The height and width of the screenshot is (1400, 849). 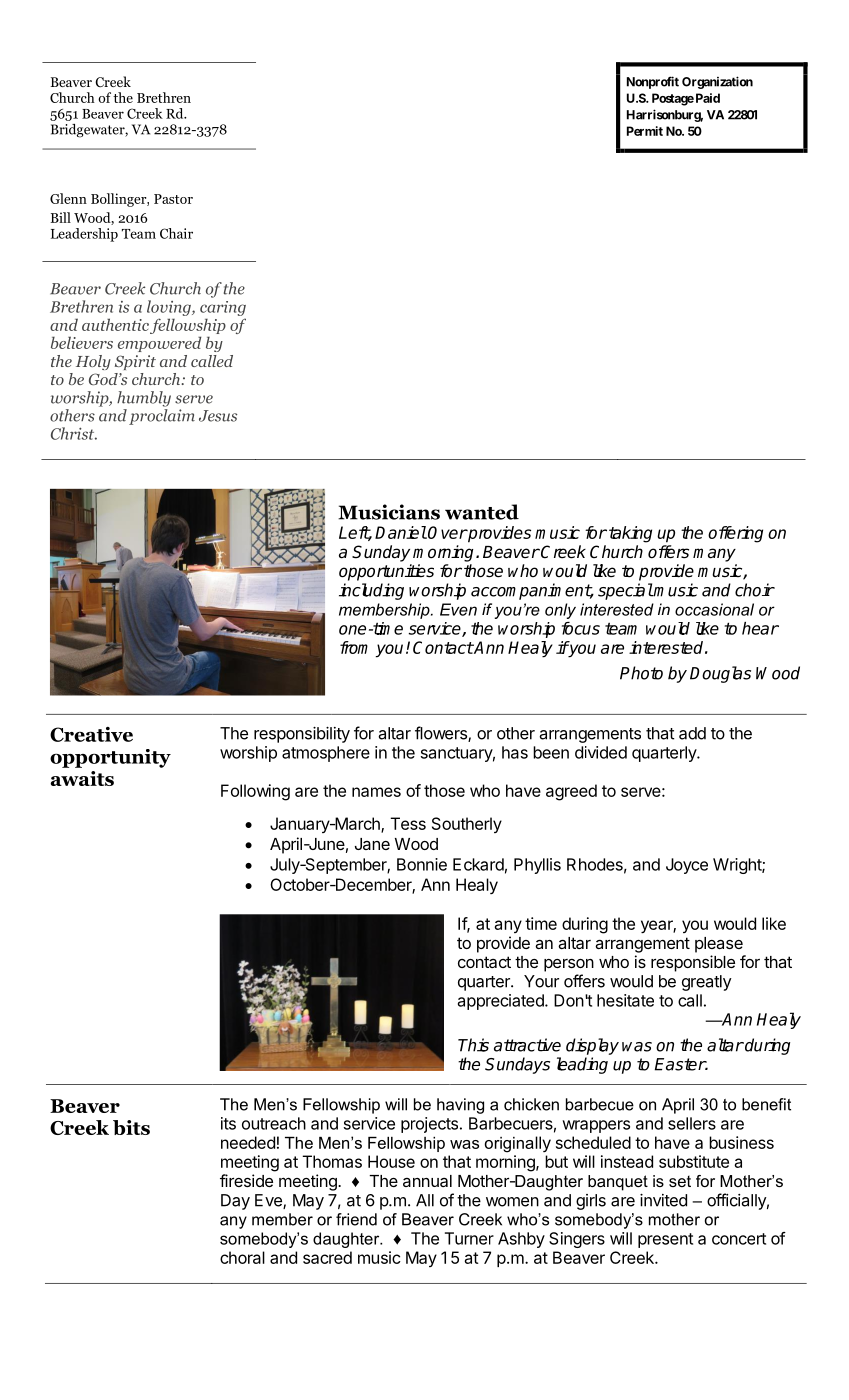 What do you see at coordinates (665, 1240) in the screenshot?
I see `present` at bounding box center [665, 1240].
